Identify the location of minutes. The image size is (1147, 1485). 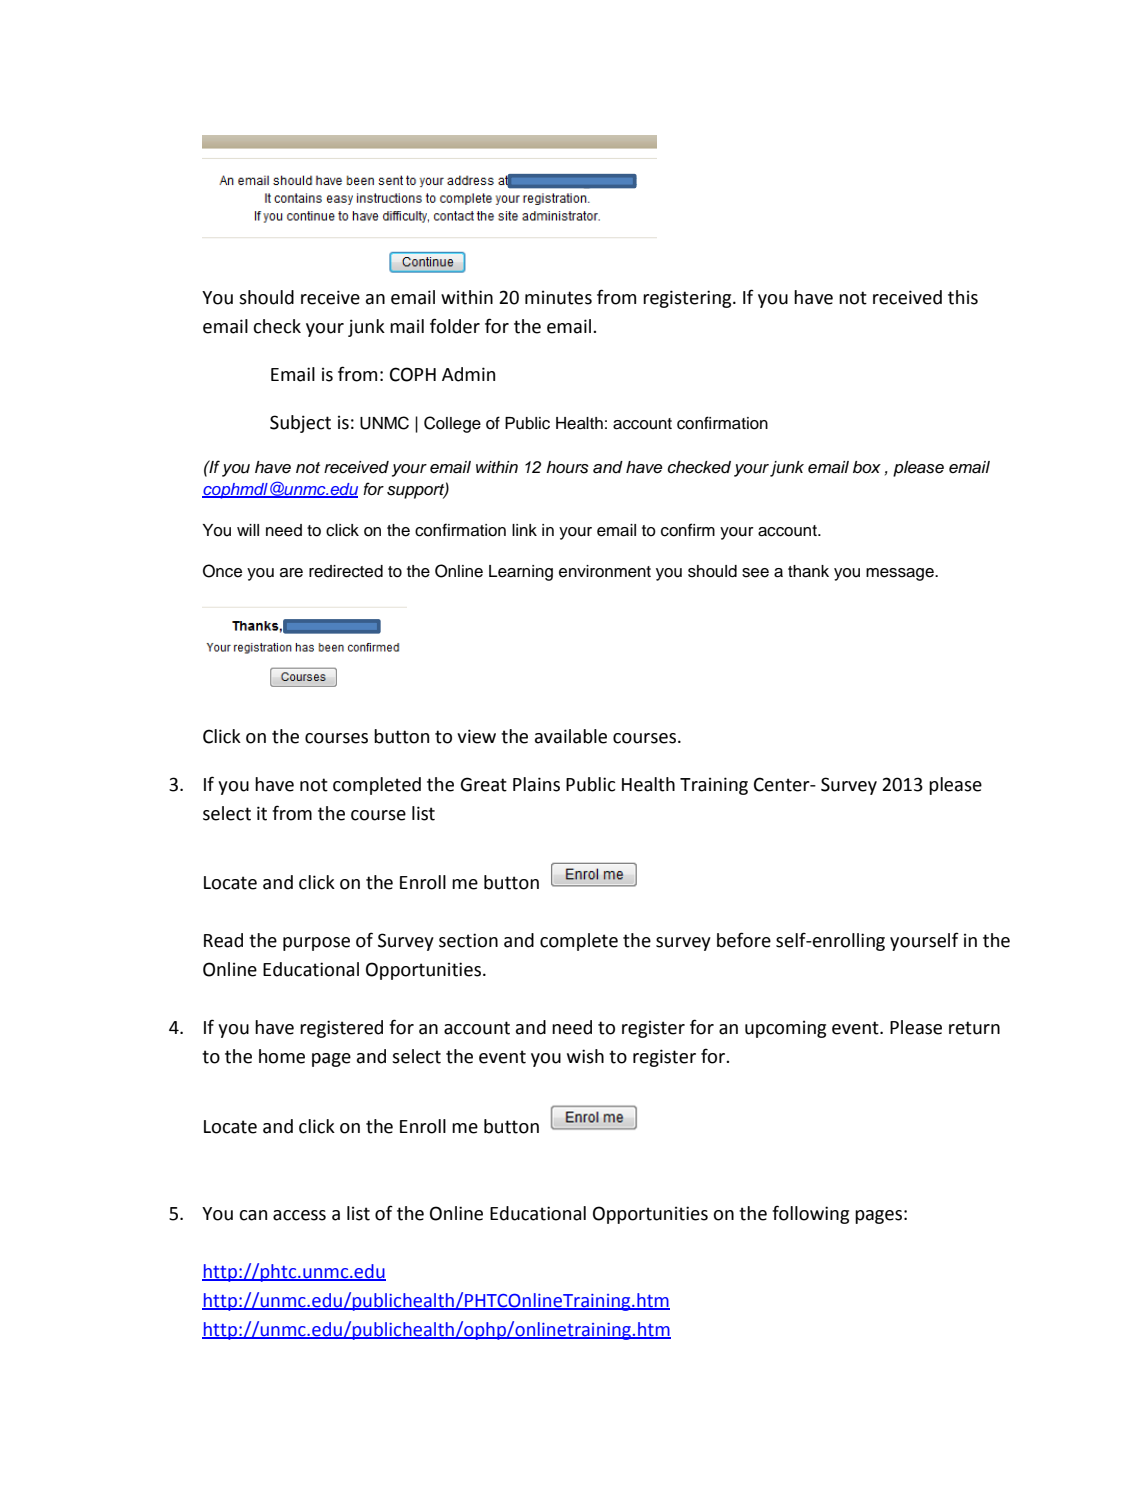
(558, 297).
